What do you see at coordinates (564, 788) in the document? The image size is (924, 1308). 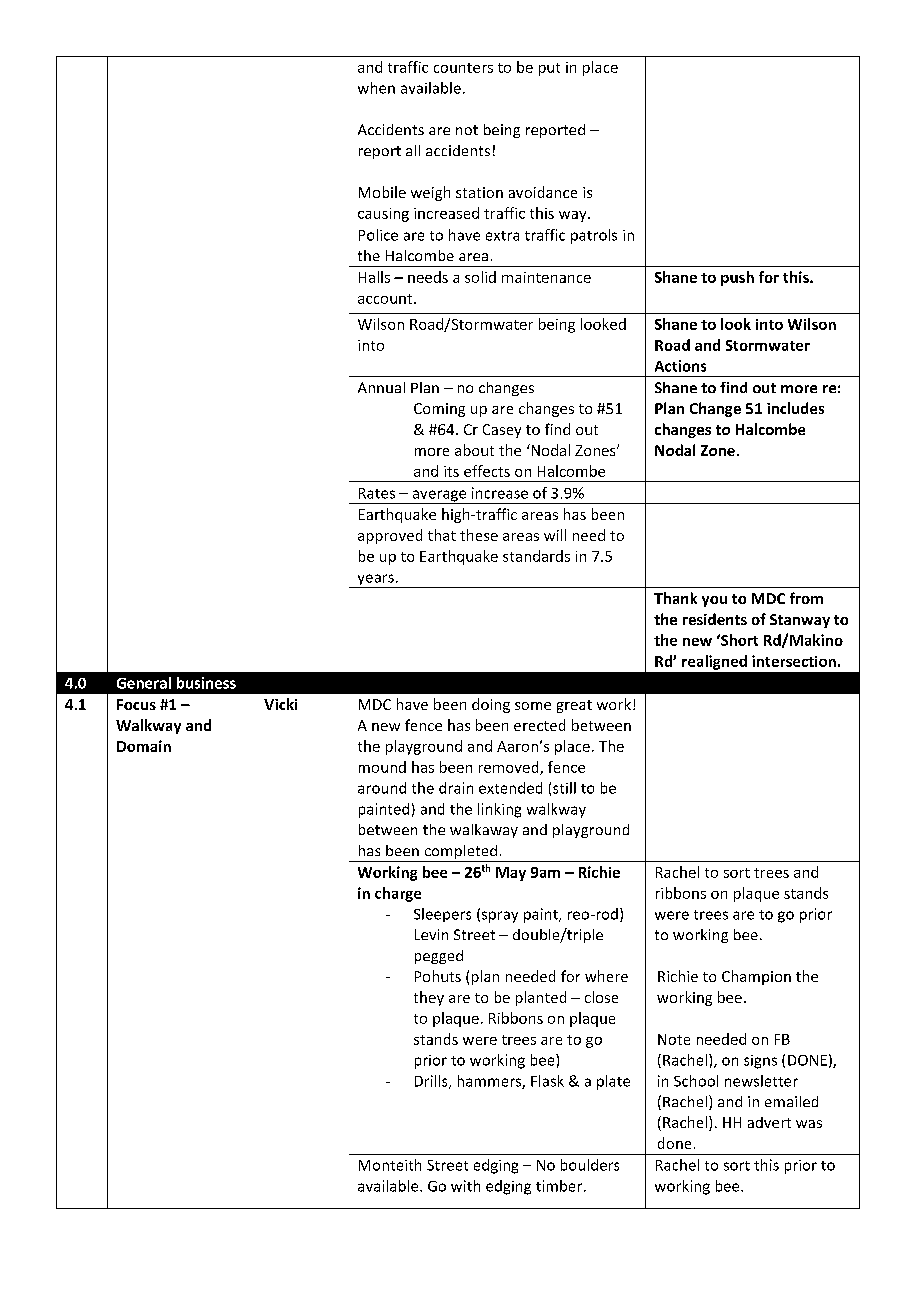 I see `still` at bounding box center [564, 788].
